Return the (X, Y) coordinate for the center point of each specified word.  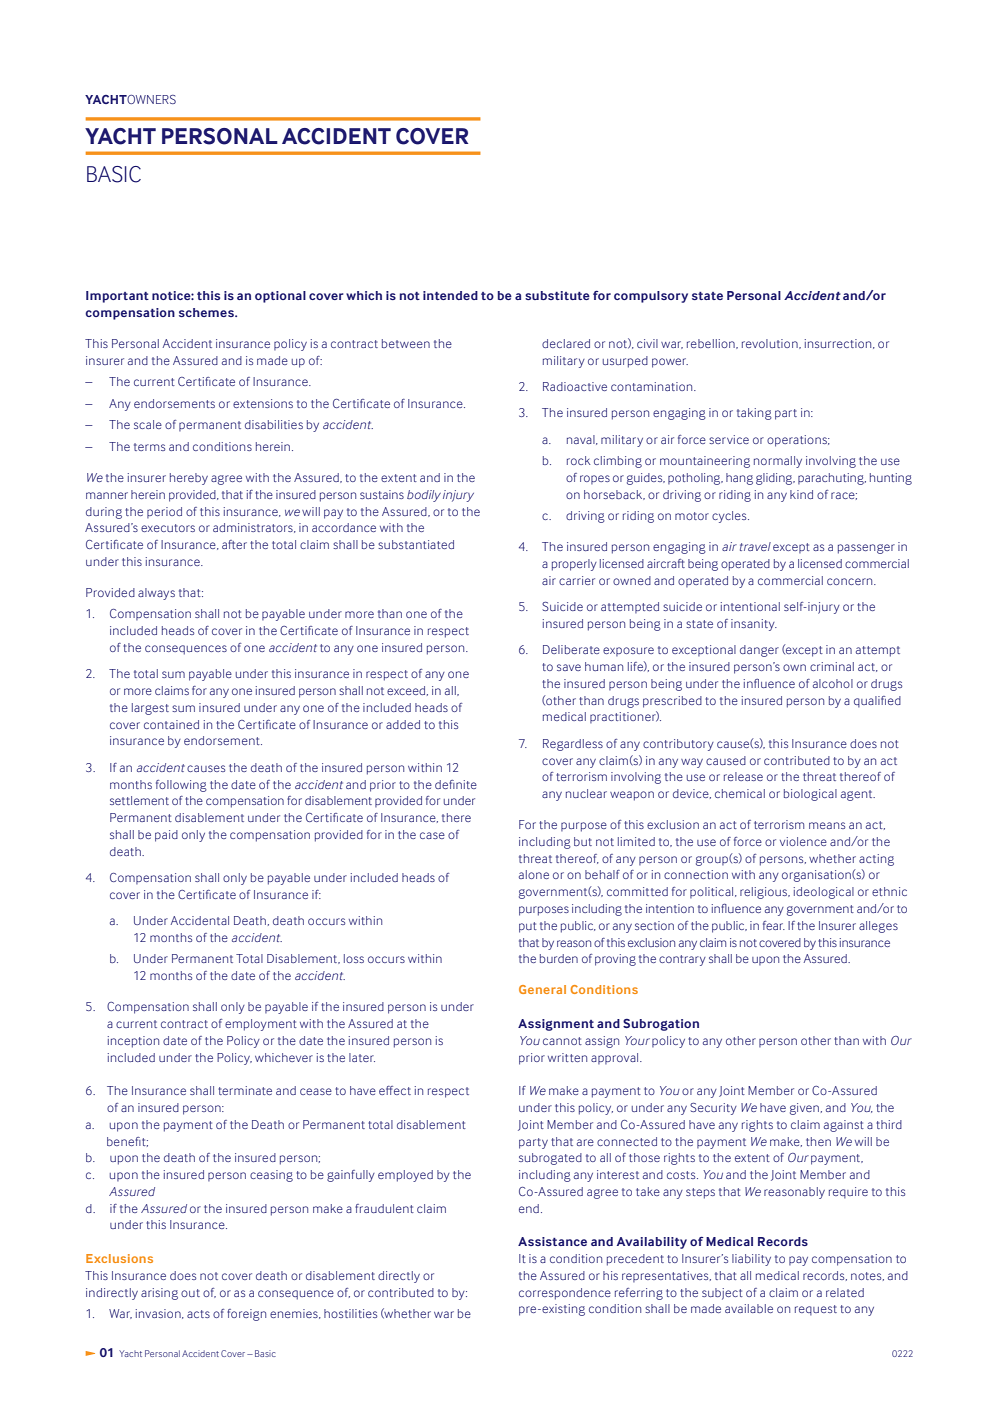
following (181, 786)
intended (450, 295)
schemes (207, 312)
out (190, 1293)
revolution (771, 344)
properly (574, 565)
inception (133, 1042)
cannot (562, 1041)
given (804, 1109)
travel (755, 546)
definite (456, 784)
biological (810, 795)
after (234, 544)
